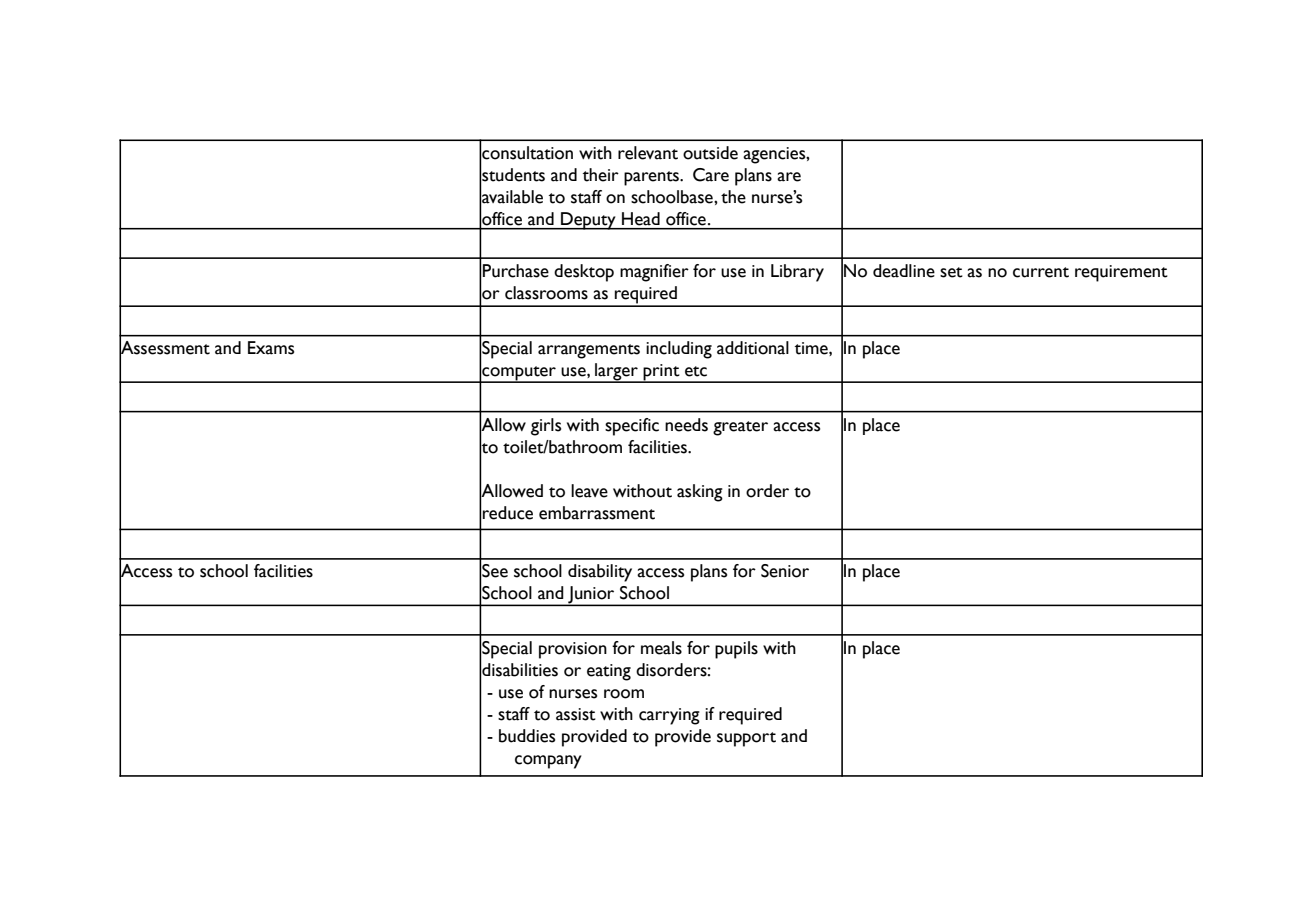 The height and width of the page is (924, 1307). Describe the element at coordinates (951, 272) in the page. I see `set` at that location.
